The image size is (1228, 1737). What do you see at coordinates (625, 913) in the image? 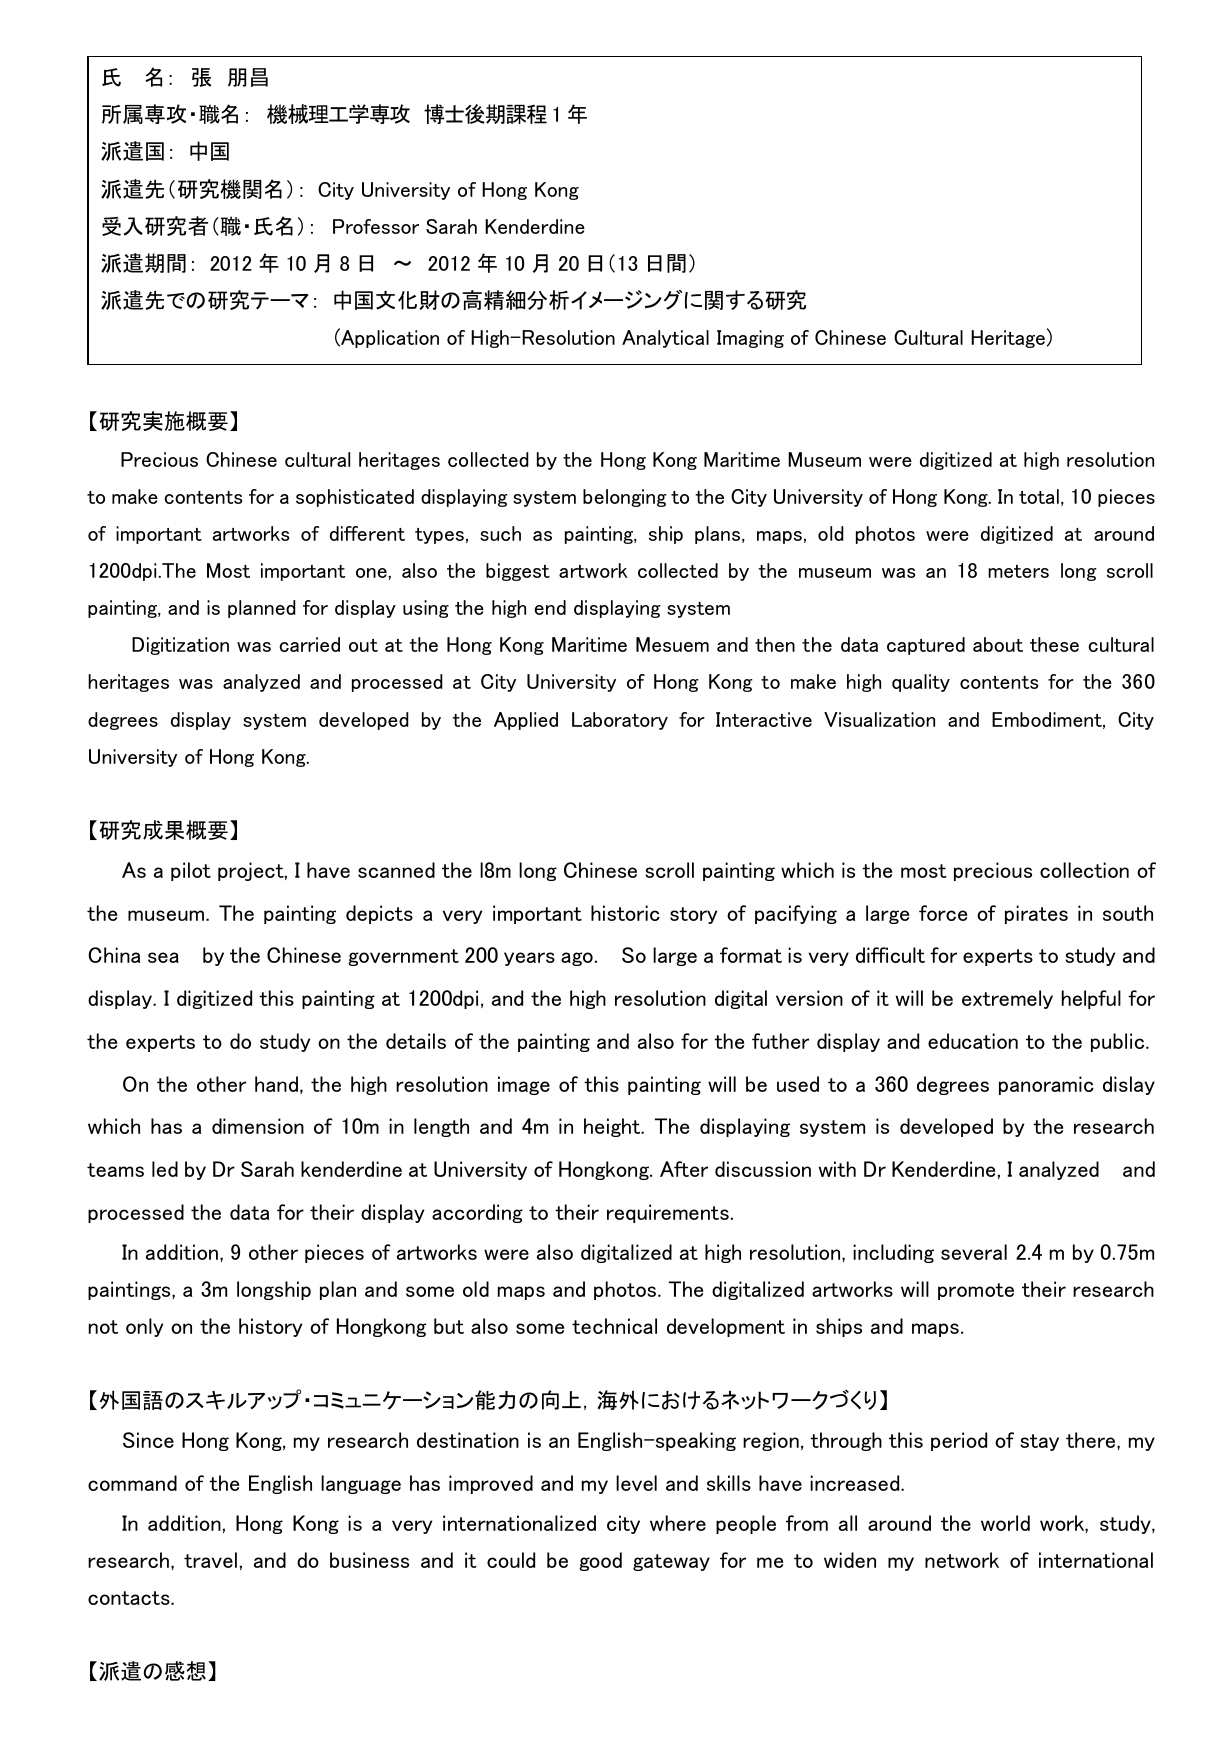
I see `historic` at bounding box center [625, 913].
